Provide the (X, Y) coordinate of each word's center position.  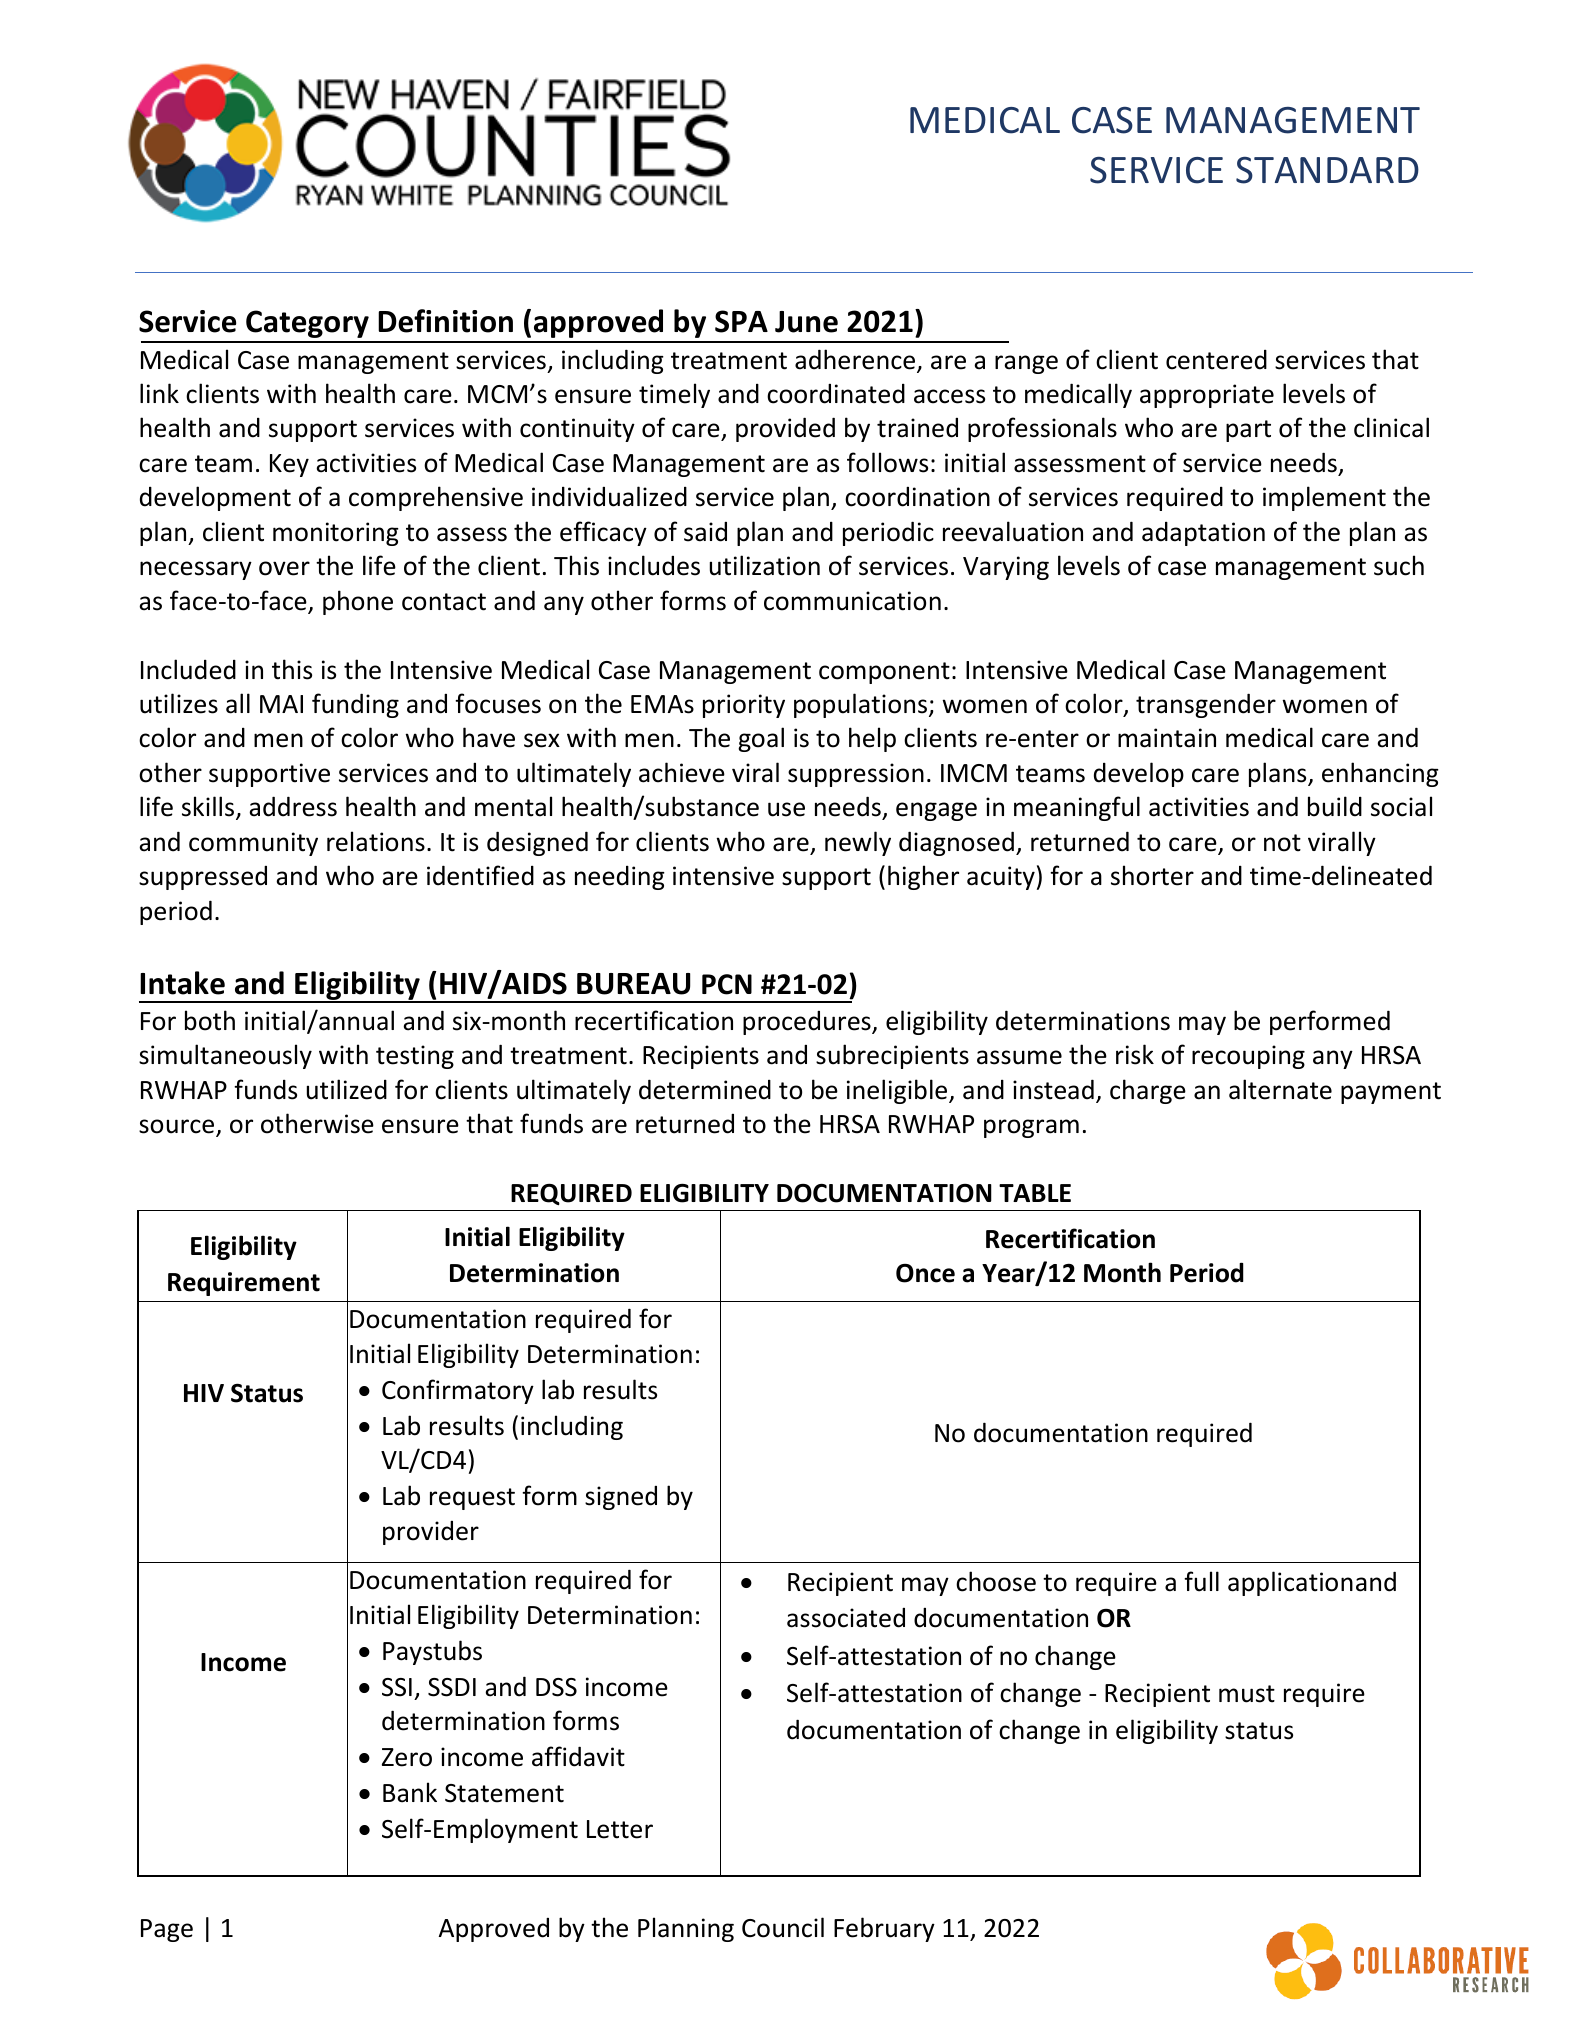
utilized (347, 1089)
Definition (445, 321)
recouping (1248, 1057)
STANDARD (1327, 170)
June (806, 322)
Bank (410, 1792)
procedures (808, 1023)
